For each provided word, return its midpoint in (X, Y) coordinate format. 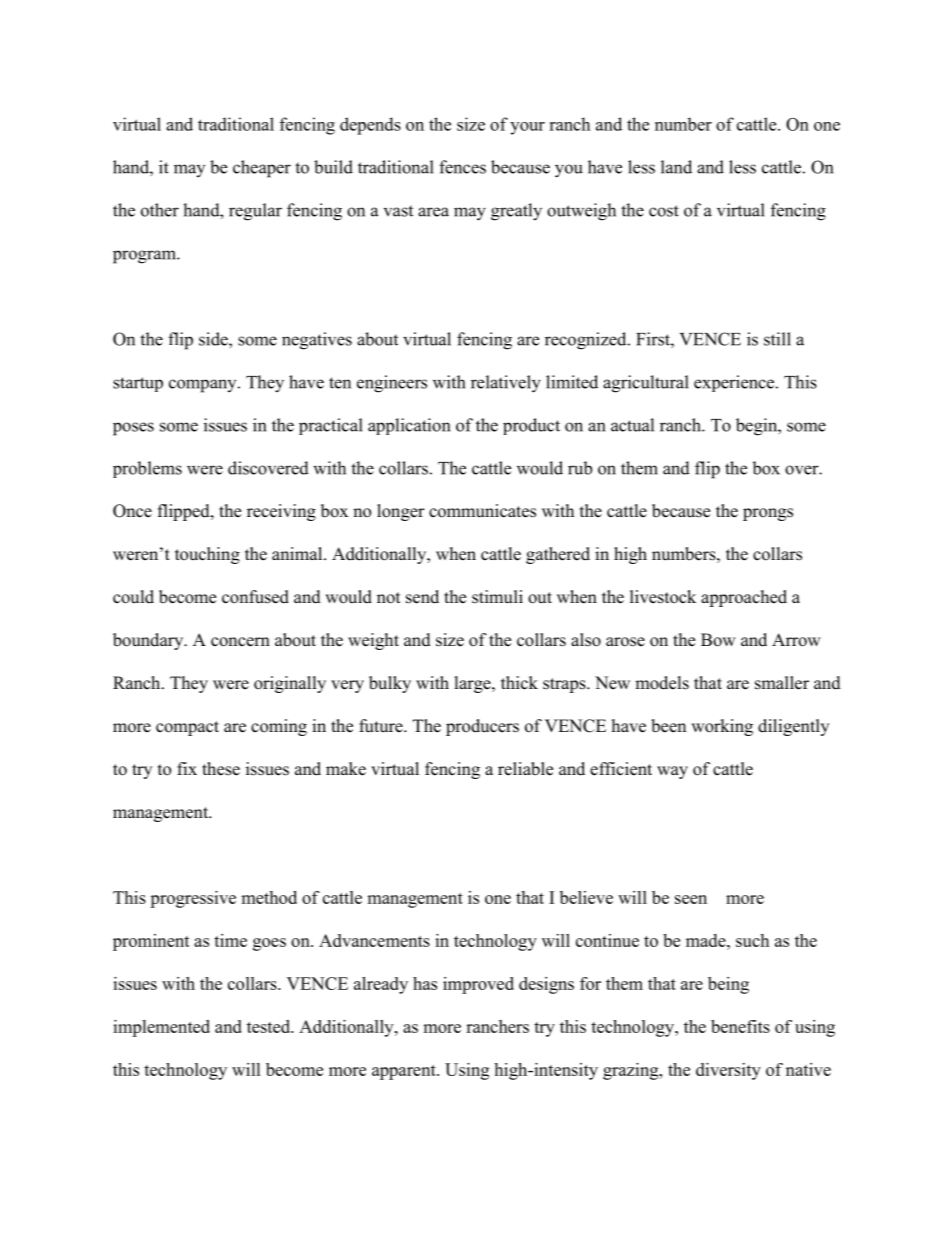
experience (735, 383)
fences (462, 167)
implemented (161, 1028)
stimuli (497, 597)
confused (255, 597)
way (672, 772)
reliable (525, 769)
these (221, 769)
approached (744, 598)
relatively (506, 384)
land (676, 167)
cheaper (262, 169)
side (214, 339)
